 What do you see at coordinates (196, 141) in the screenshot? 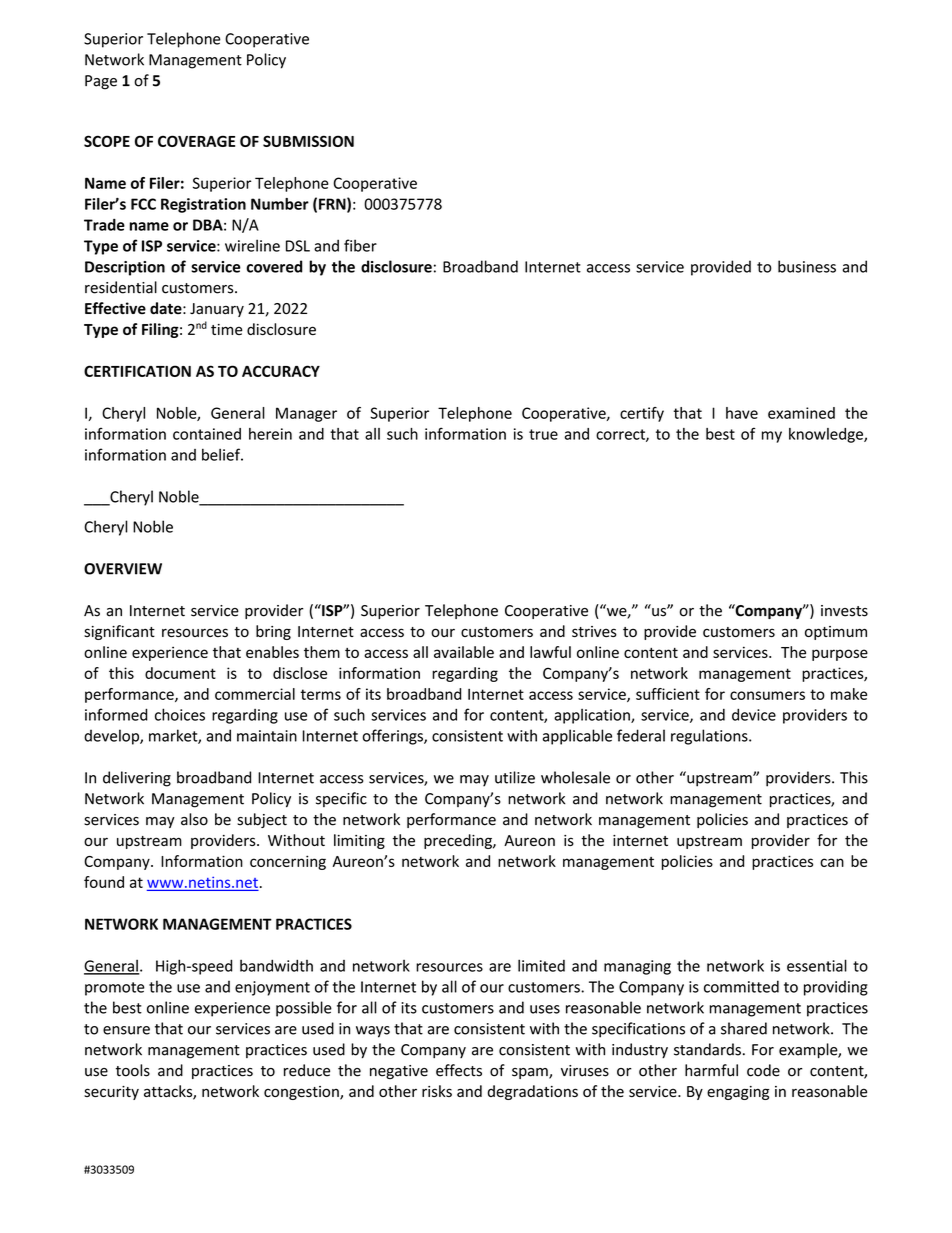
I see `COVERAGE` at bounding box center [196, 141].
